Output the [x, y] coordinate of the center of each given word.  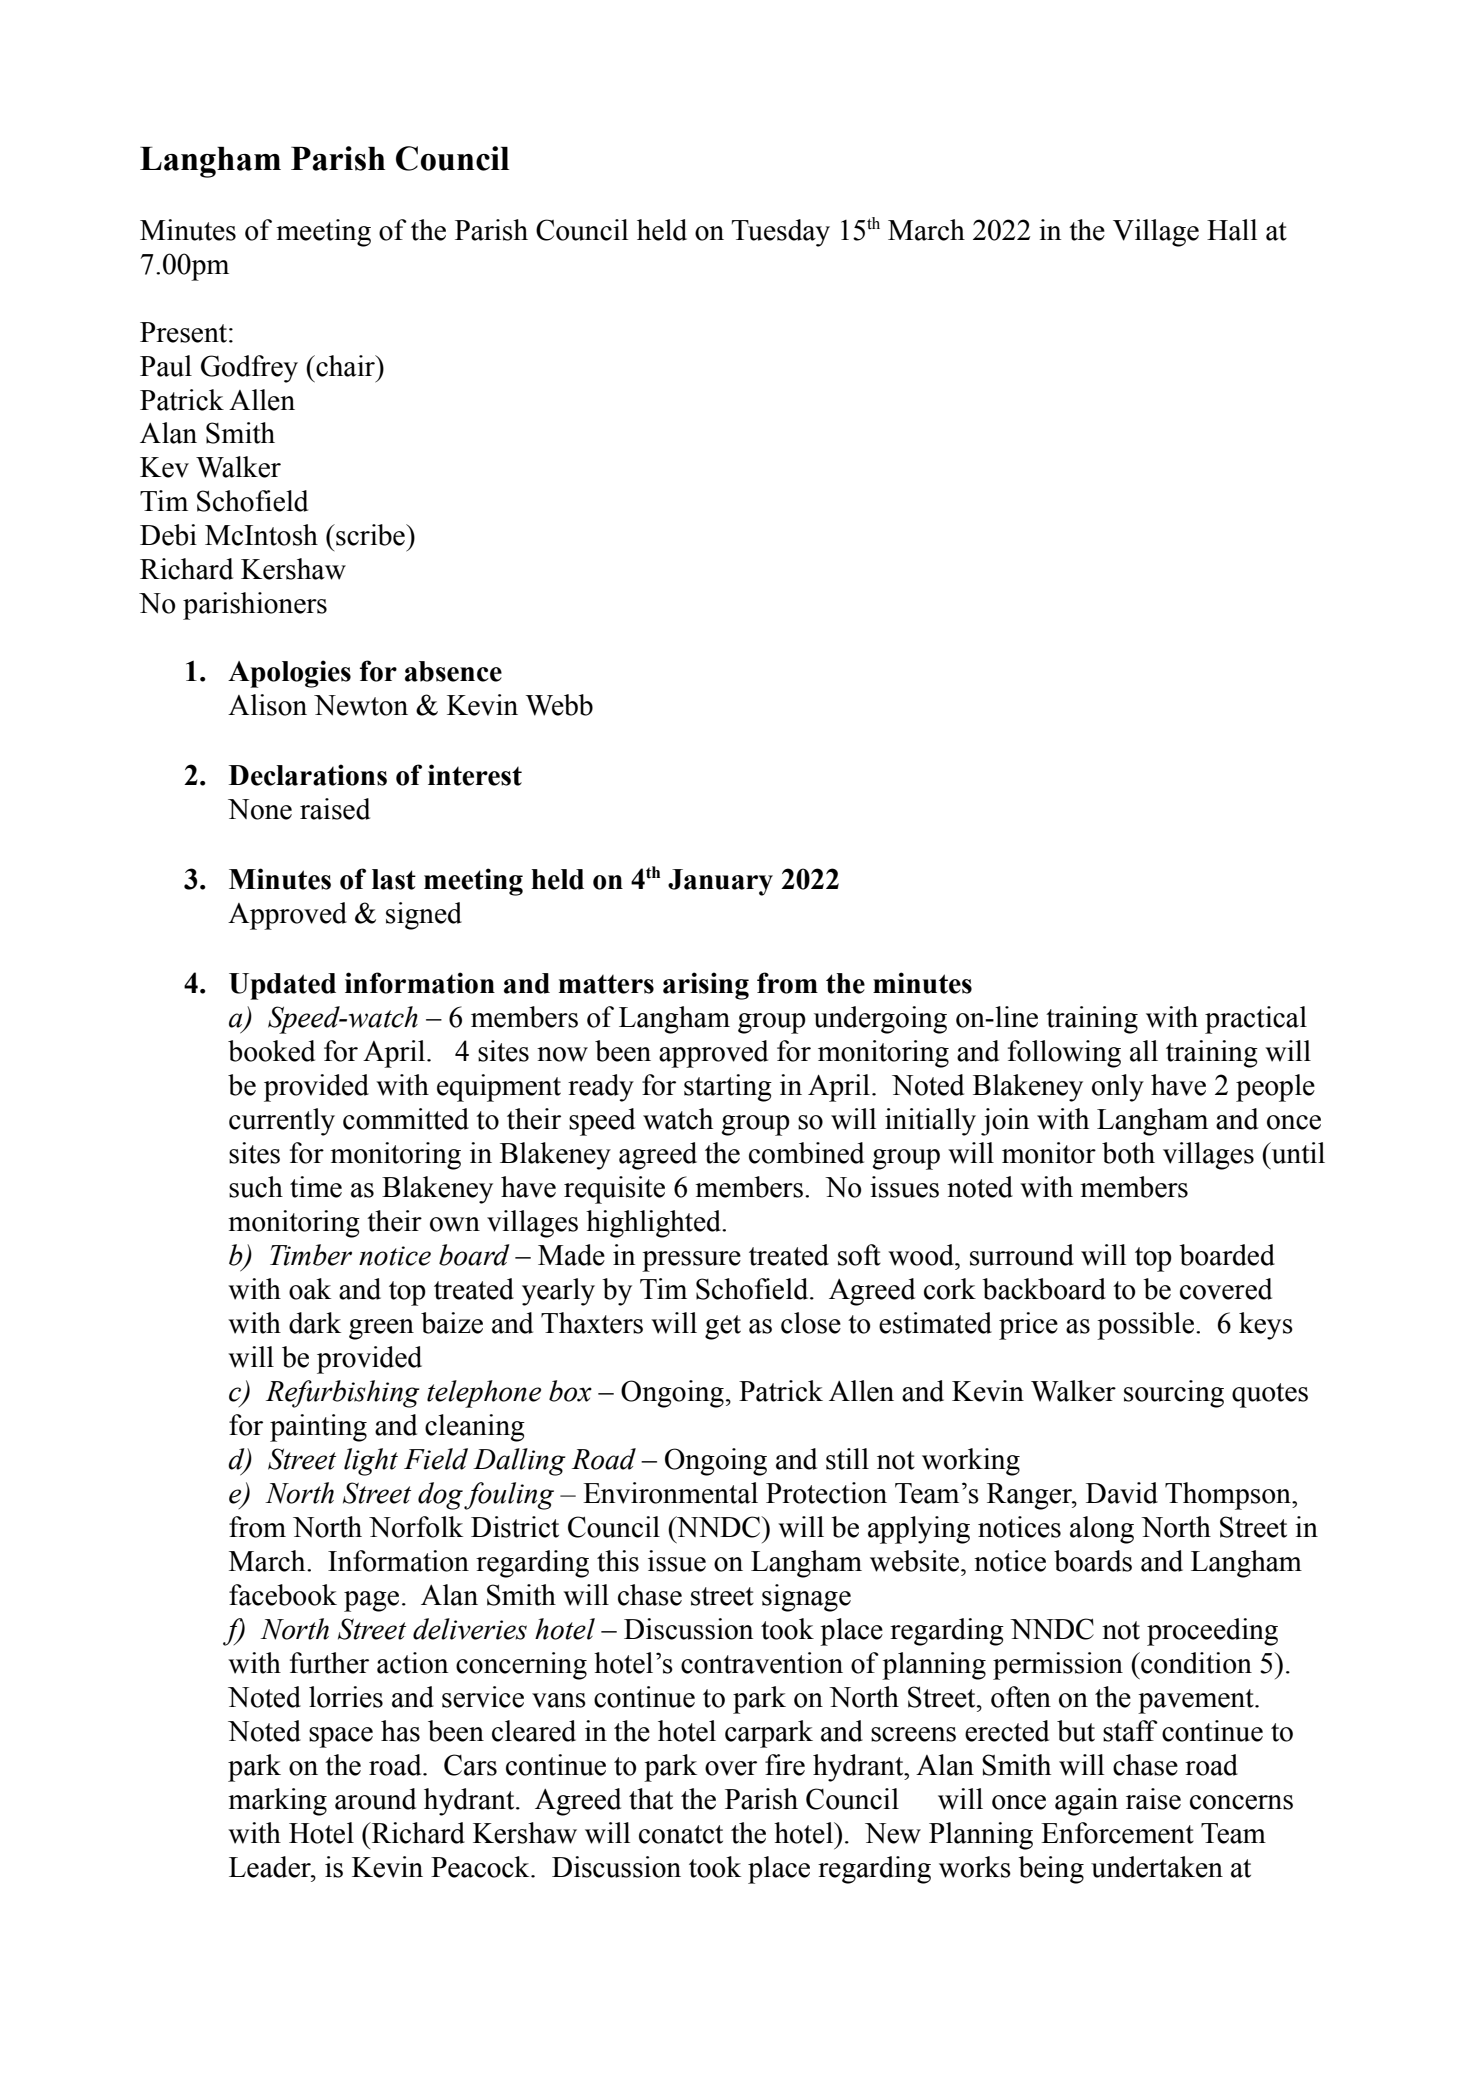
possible [1145, 1326]
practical [1256, 1020]
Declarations [308, 775]
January [720, 882]
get [723, 1327]
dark [315, 1323]
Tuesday [781, 233]
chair [345, 366]
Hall [1232, 230]
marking [277, 1802]
